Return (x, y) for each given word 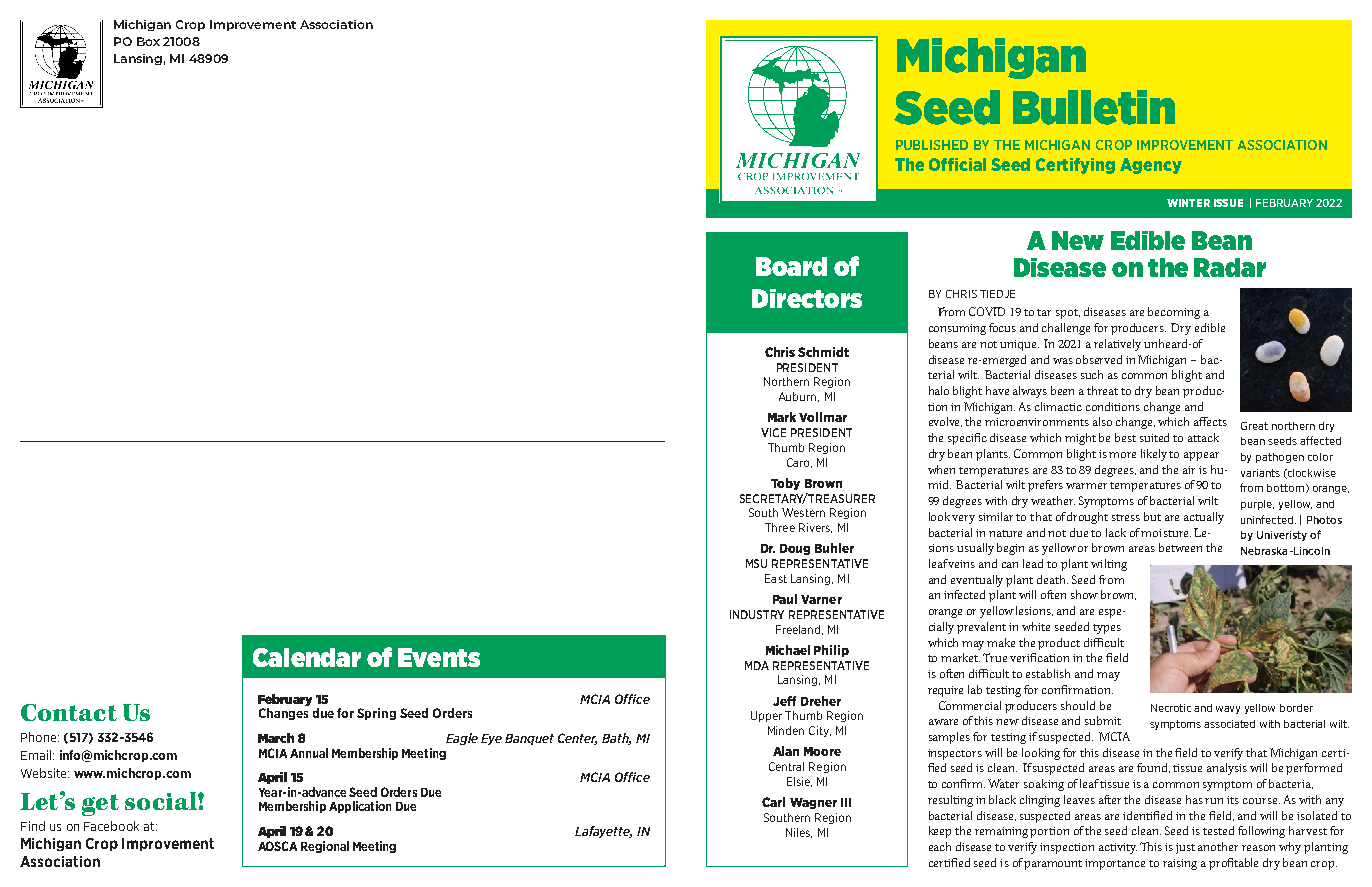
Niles (799, 833)
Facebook (111, 826)
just (1185, 848)
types (1107, 629)
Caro (799, 463)
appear (1201, 456)
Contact (69, 712)
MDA (757, 665)
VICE (773, 432)
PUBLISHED (932, 145)
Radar (1230, 267)
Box (148, 41)
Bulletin (1094, 107)
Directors (807, 298)
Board (791, 266)
